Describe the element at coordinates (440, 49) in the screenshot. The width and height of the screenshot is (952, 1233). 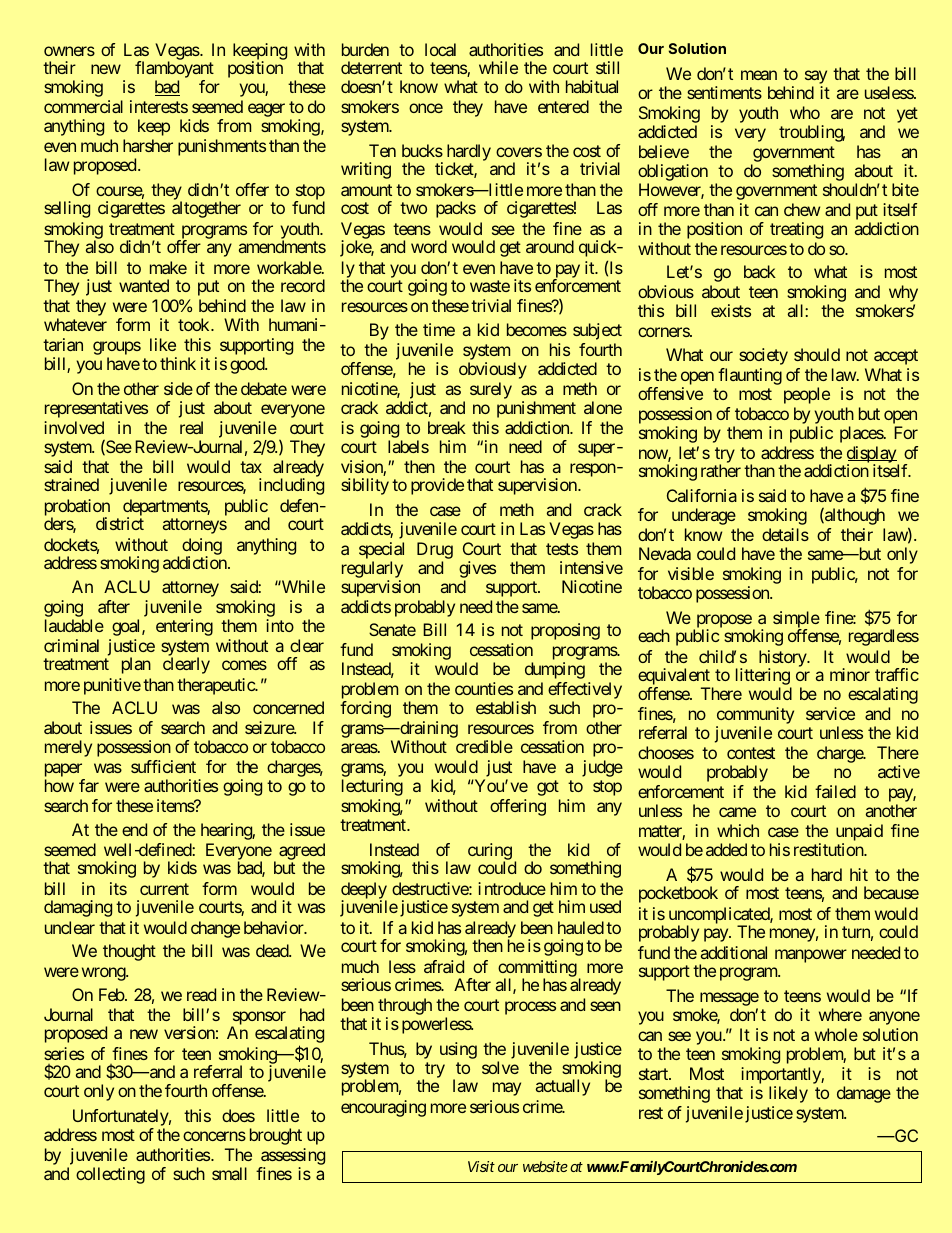
I see `local` at that location.
